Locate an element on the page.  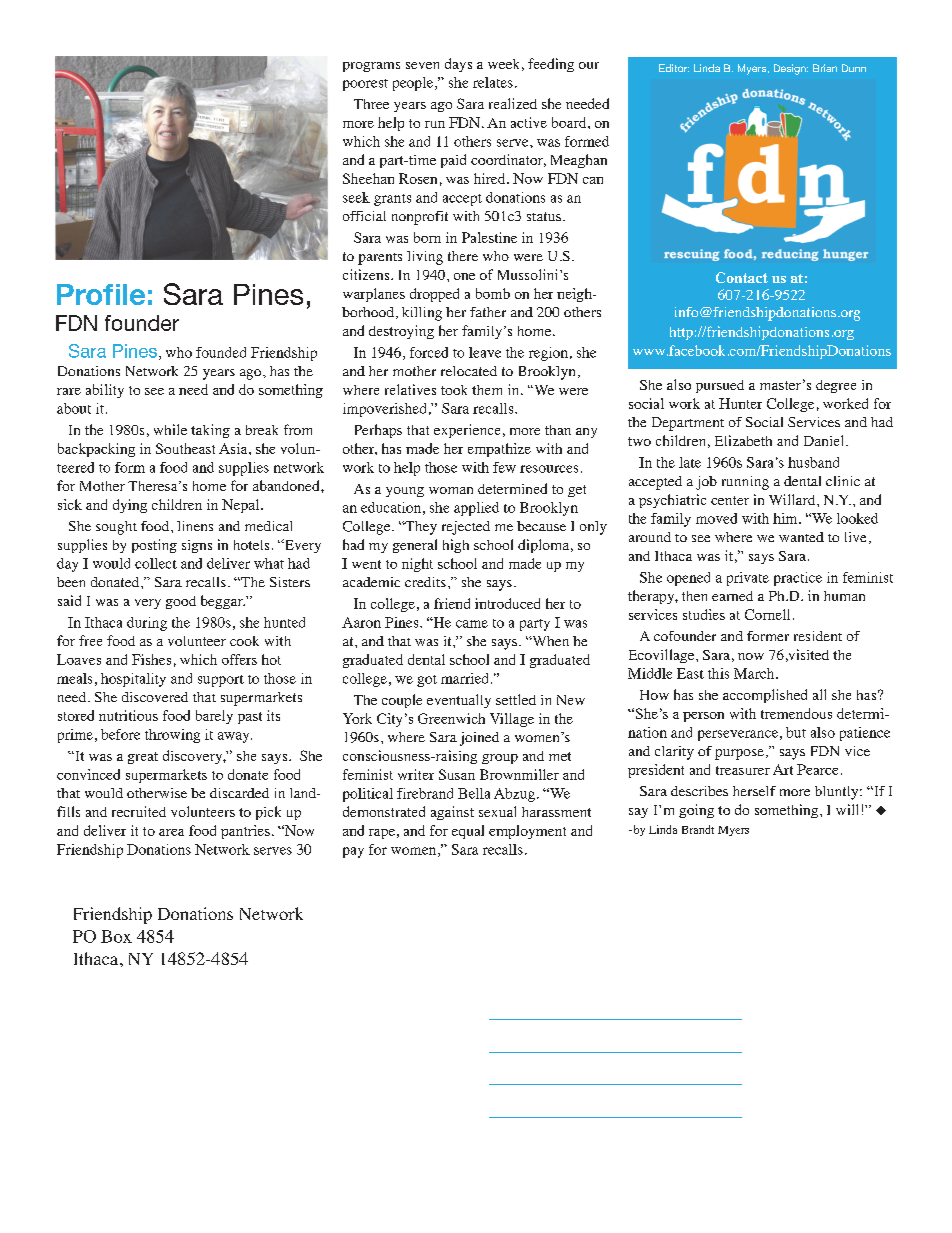
discovered is located at coordinates (155, 697).
